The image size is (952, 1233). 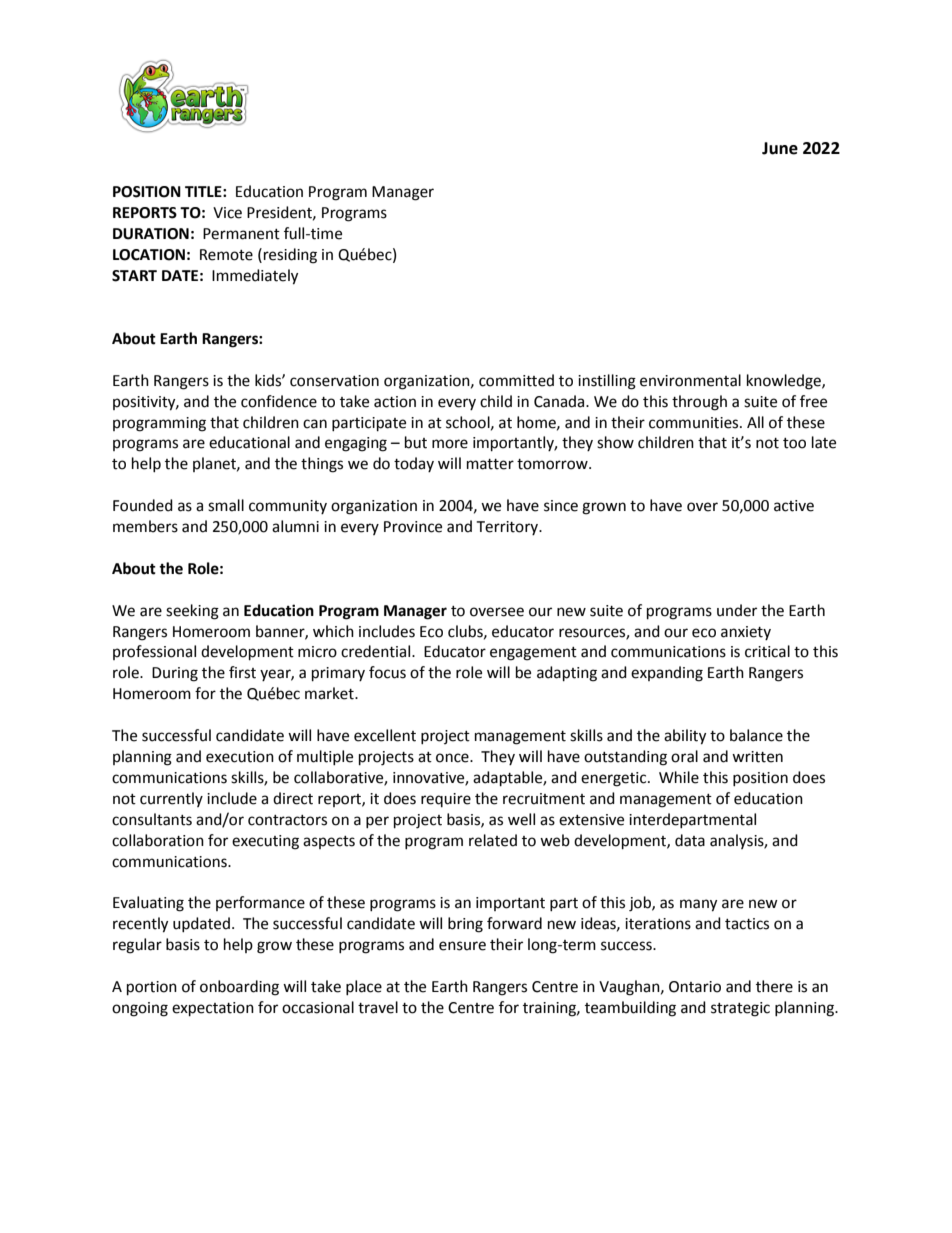 I want to click on balance, so click(x=756, y=735).
